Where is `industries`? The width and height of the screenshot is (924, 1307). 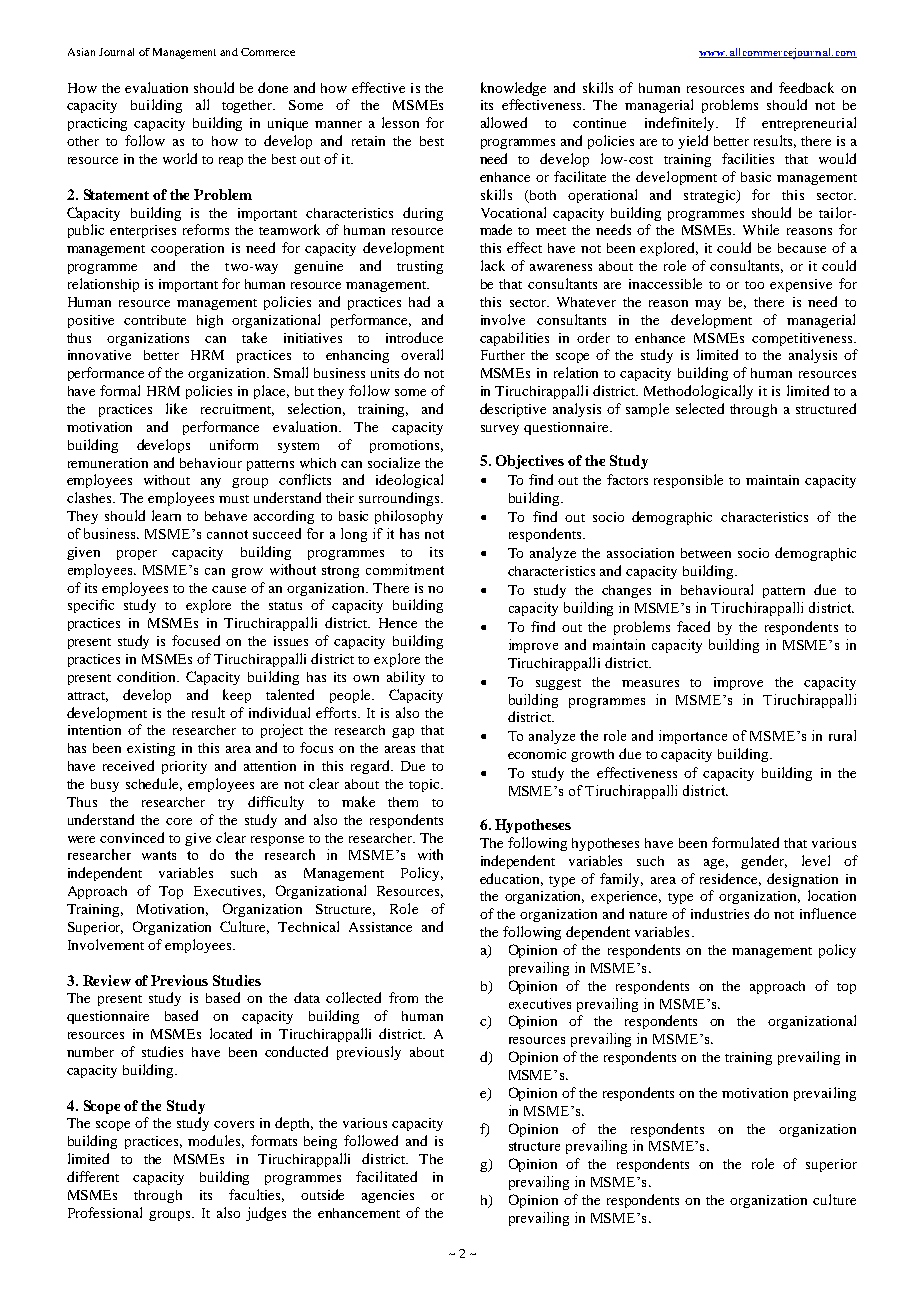 industries is located at coordinates (720, 913).
